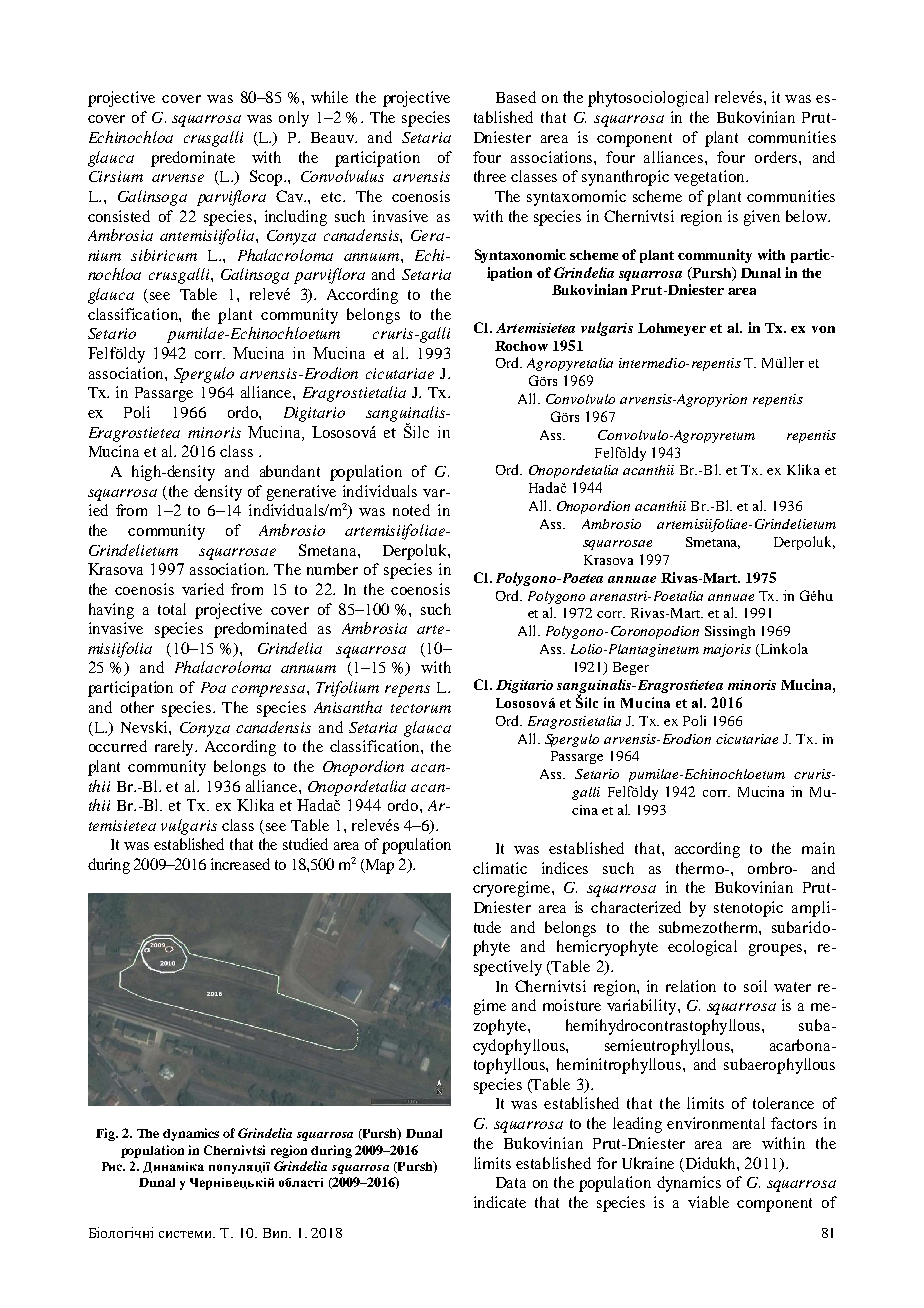 This document has width=924, height=1308. What do you see at coordinates (823, 329) in the document?
I see `von` at bounding box center [823, 329].
